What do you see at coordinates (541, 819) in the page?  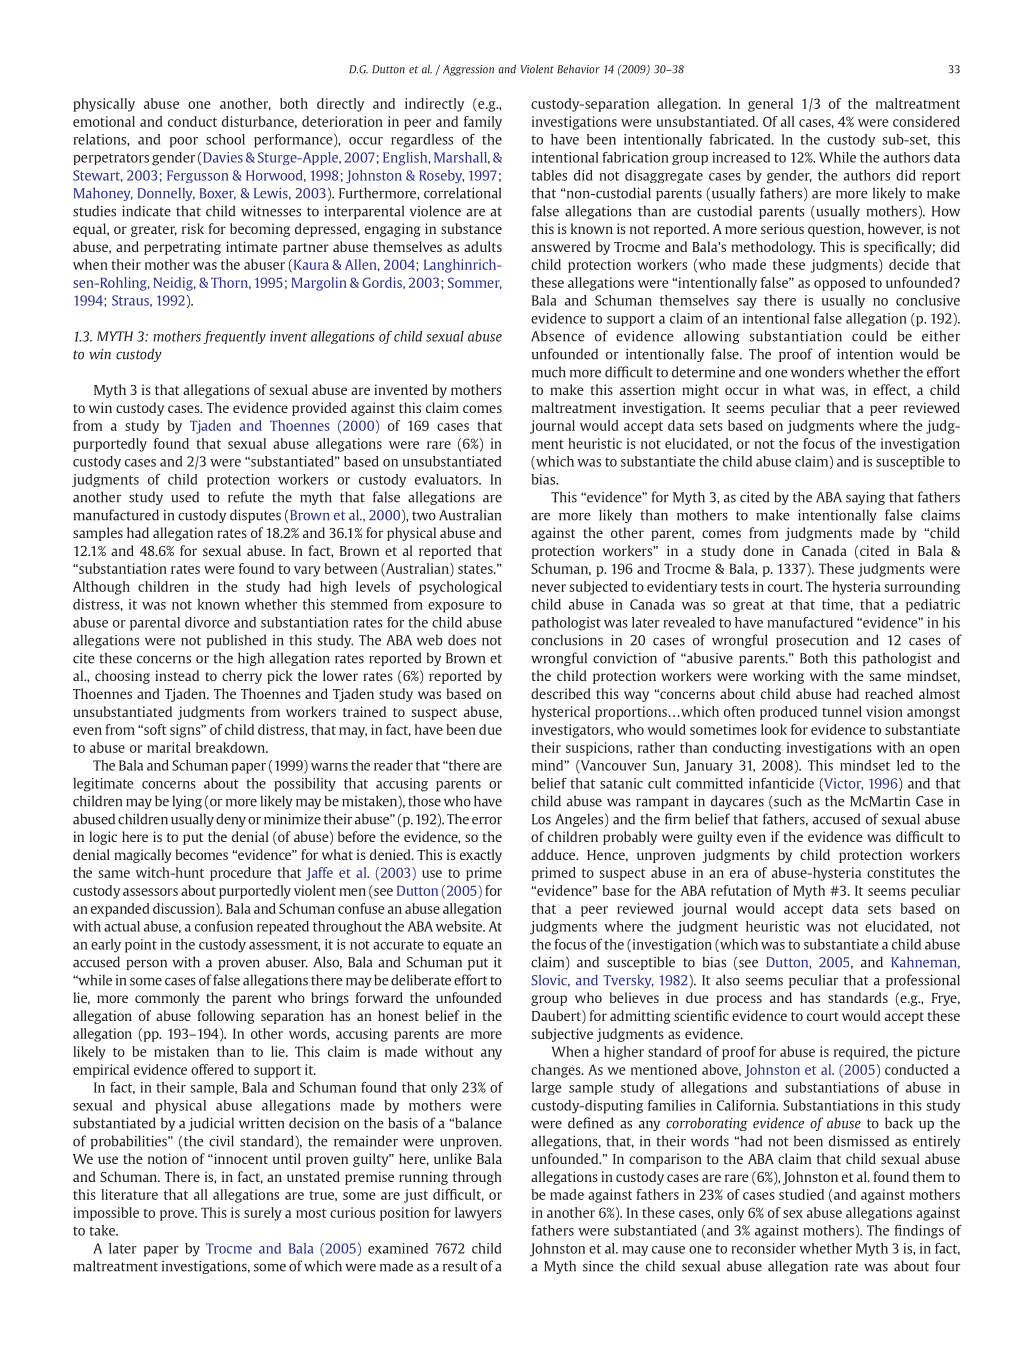 I see `Los` at bounding box center [541, 819].
